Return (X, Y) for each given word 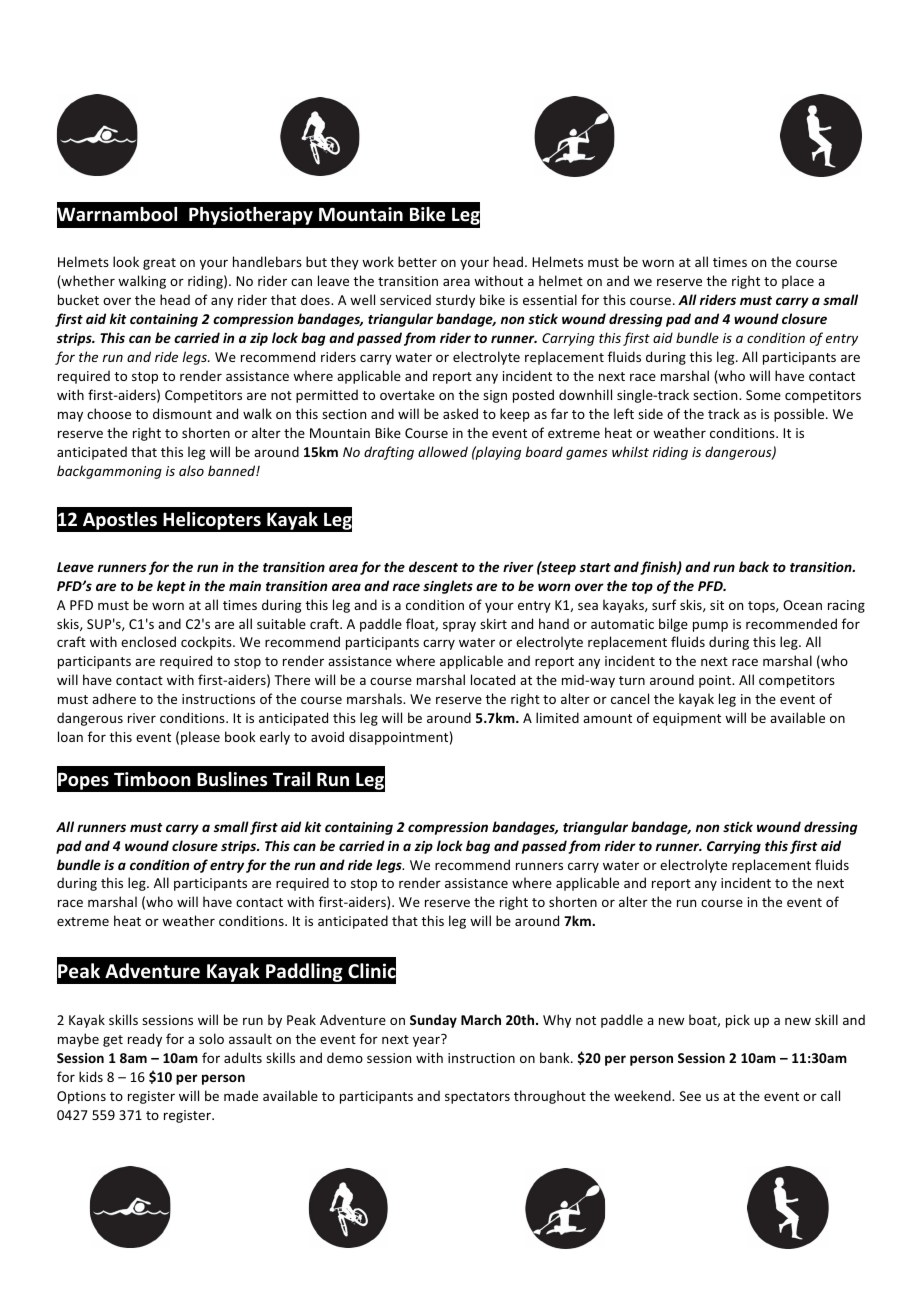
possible (800, 415)
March (481, 1019)
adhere (114, 698)
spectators (477, 1098)
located (493, 679)
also (191, 470)
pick (738, 1021)
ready (145, 1040)
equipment (687, 719)
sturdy (455, 301)
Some (763, 395)
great (159, 264)
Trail (291, 779)
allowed (443, 451)
